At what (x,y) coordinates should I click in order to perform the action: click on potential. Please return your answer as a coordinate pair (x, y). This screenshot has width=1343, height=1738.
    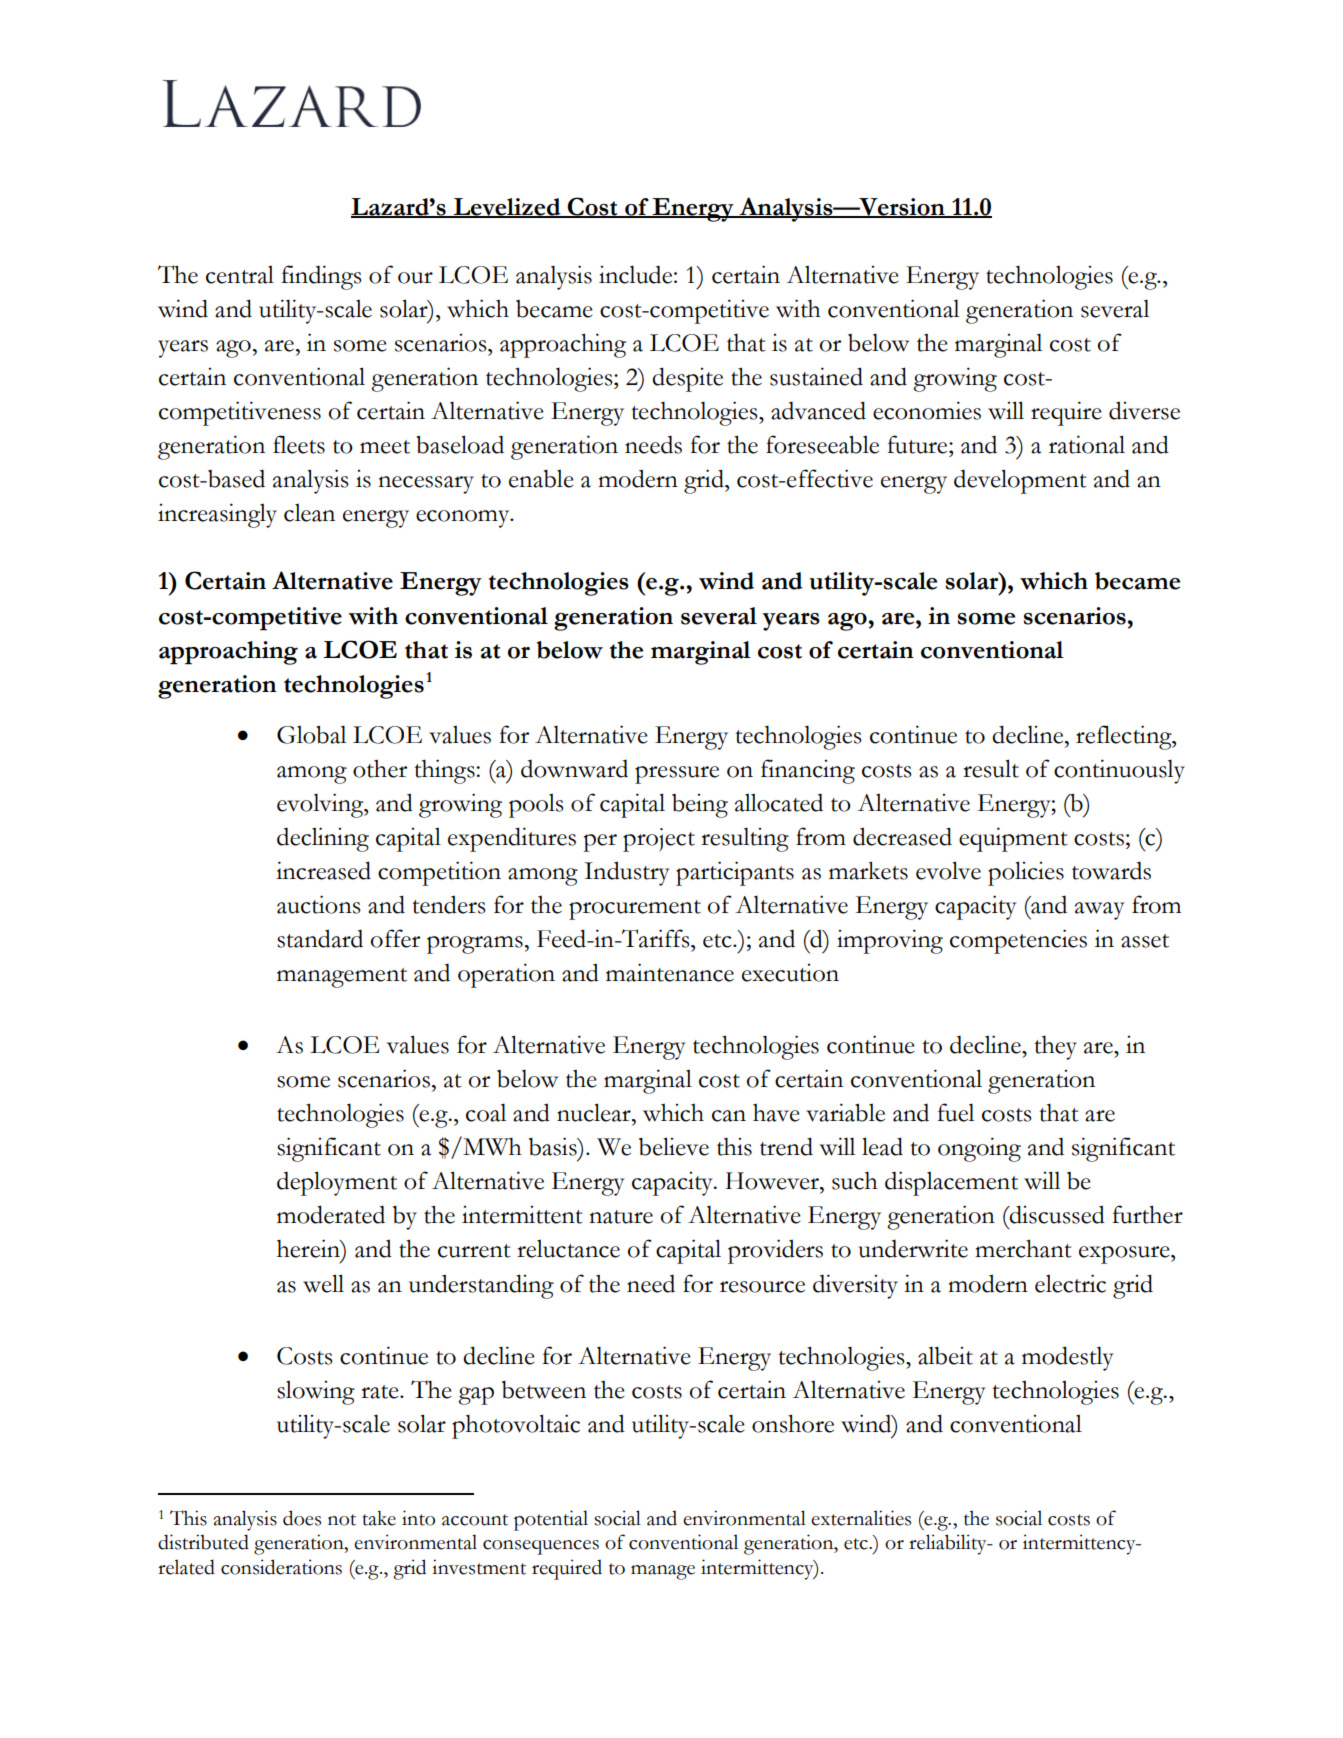
    Looking at the image, I should click on (551, 1520).
